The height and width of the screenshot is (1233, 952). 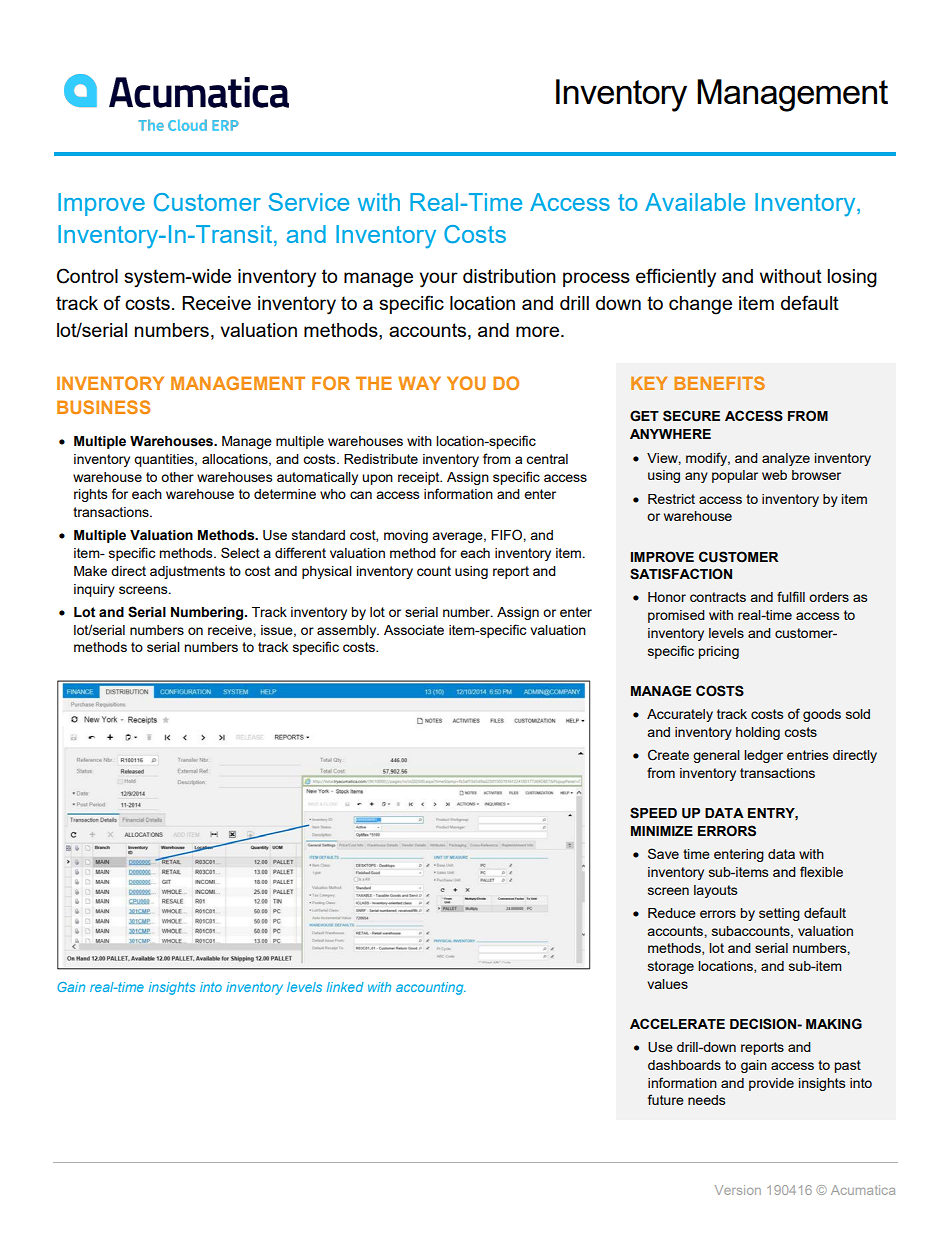 What do you see at coordinates (779, 914) in the screenshot?
I see `setting` at bounding box center [779, 914].
